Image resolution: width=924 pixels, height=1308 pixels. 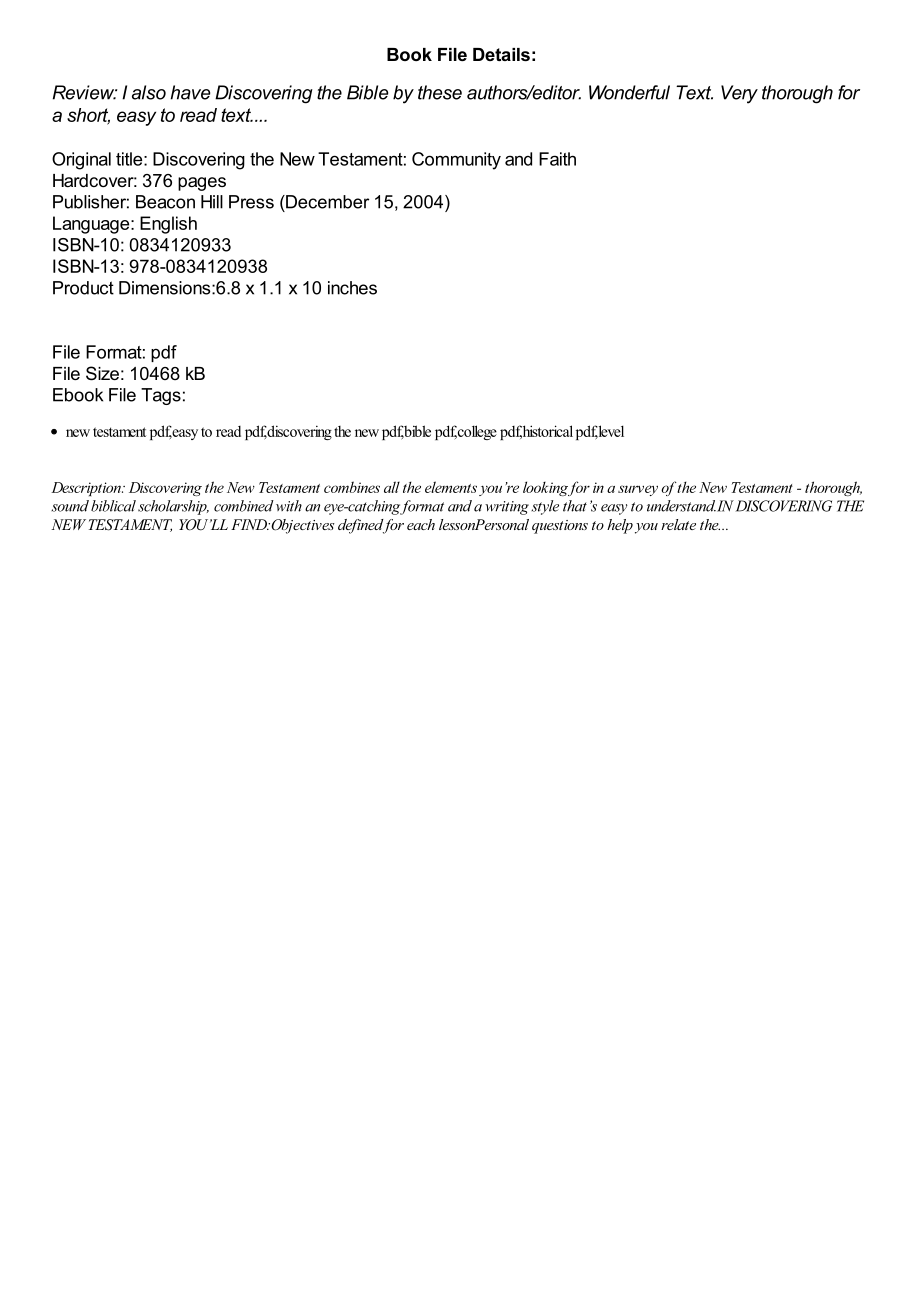 What do you see at coordinates (149, 92) in the screenshot?
I see `also` at bounding box center [149, 92].
